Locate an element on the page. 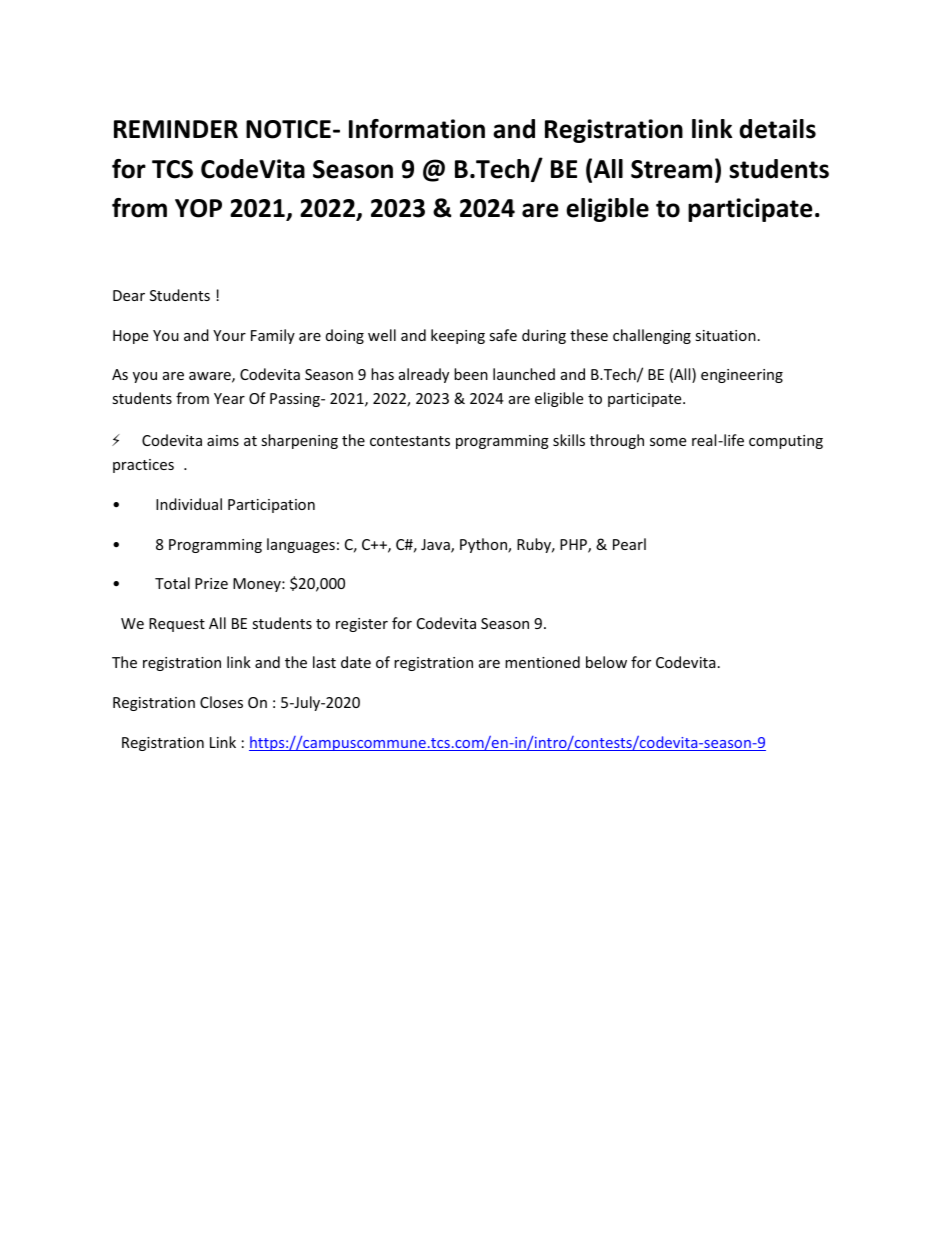  keeping is located at coordinates (458, 336).
